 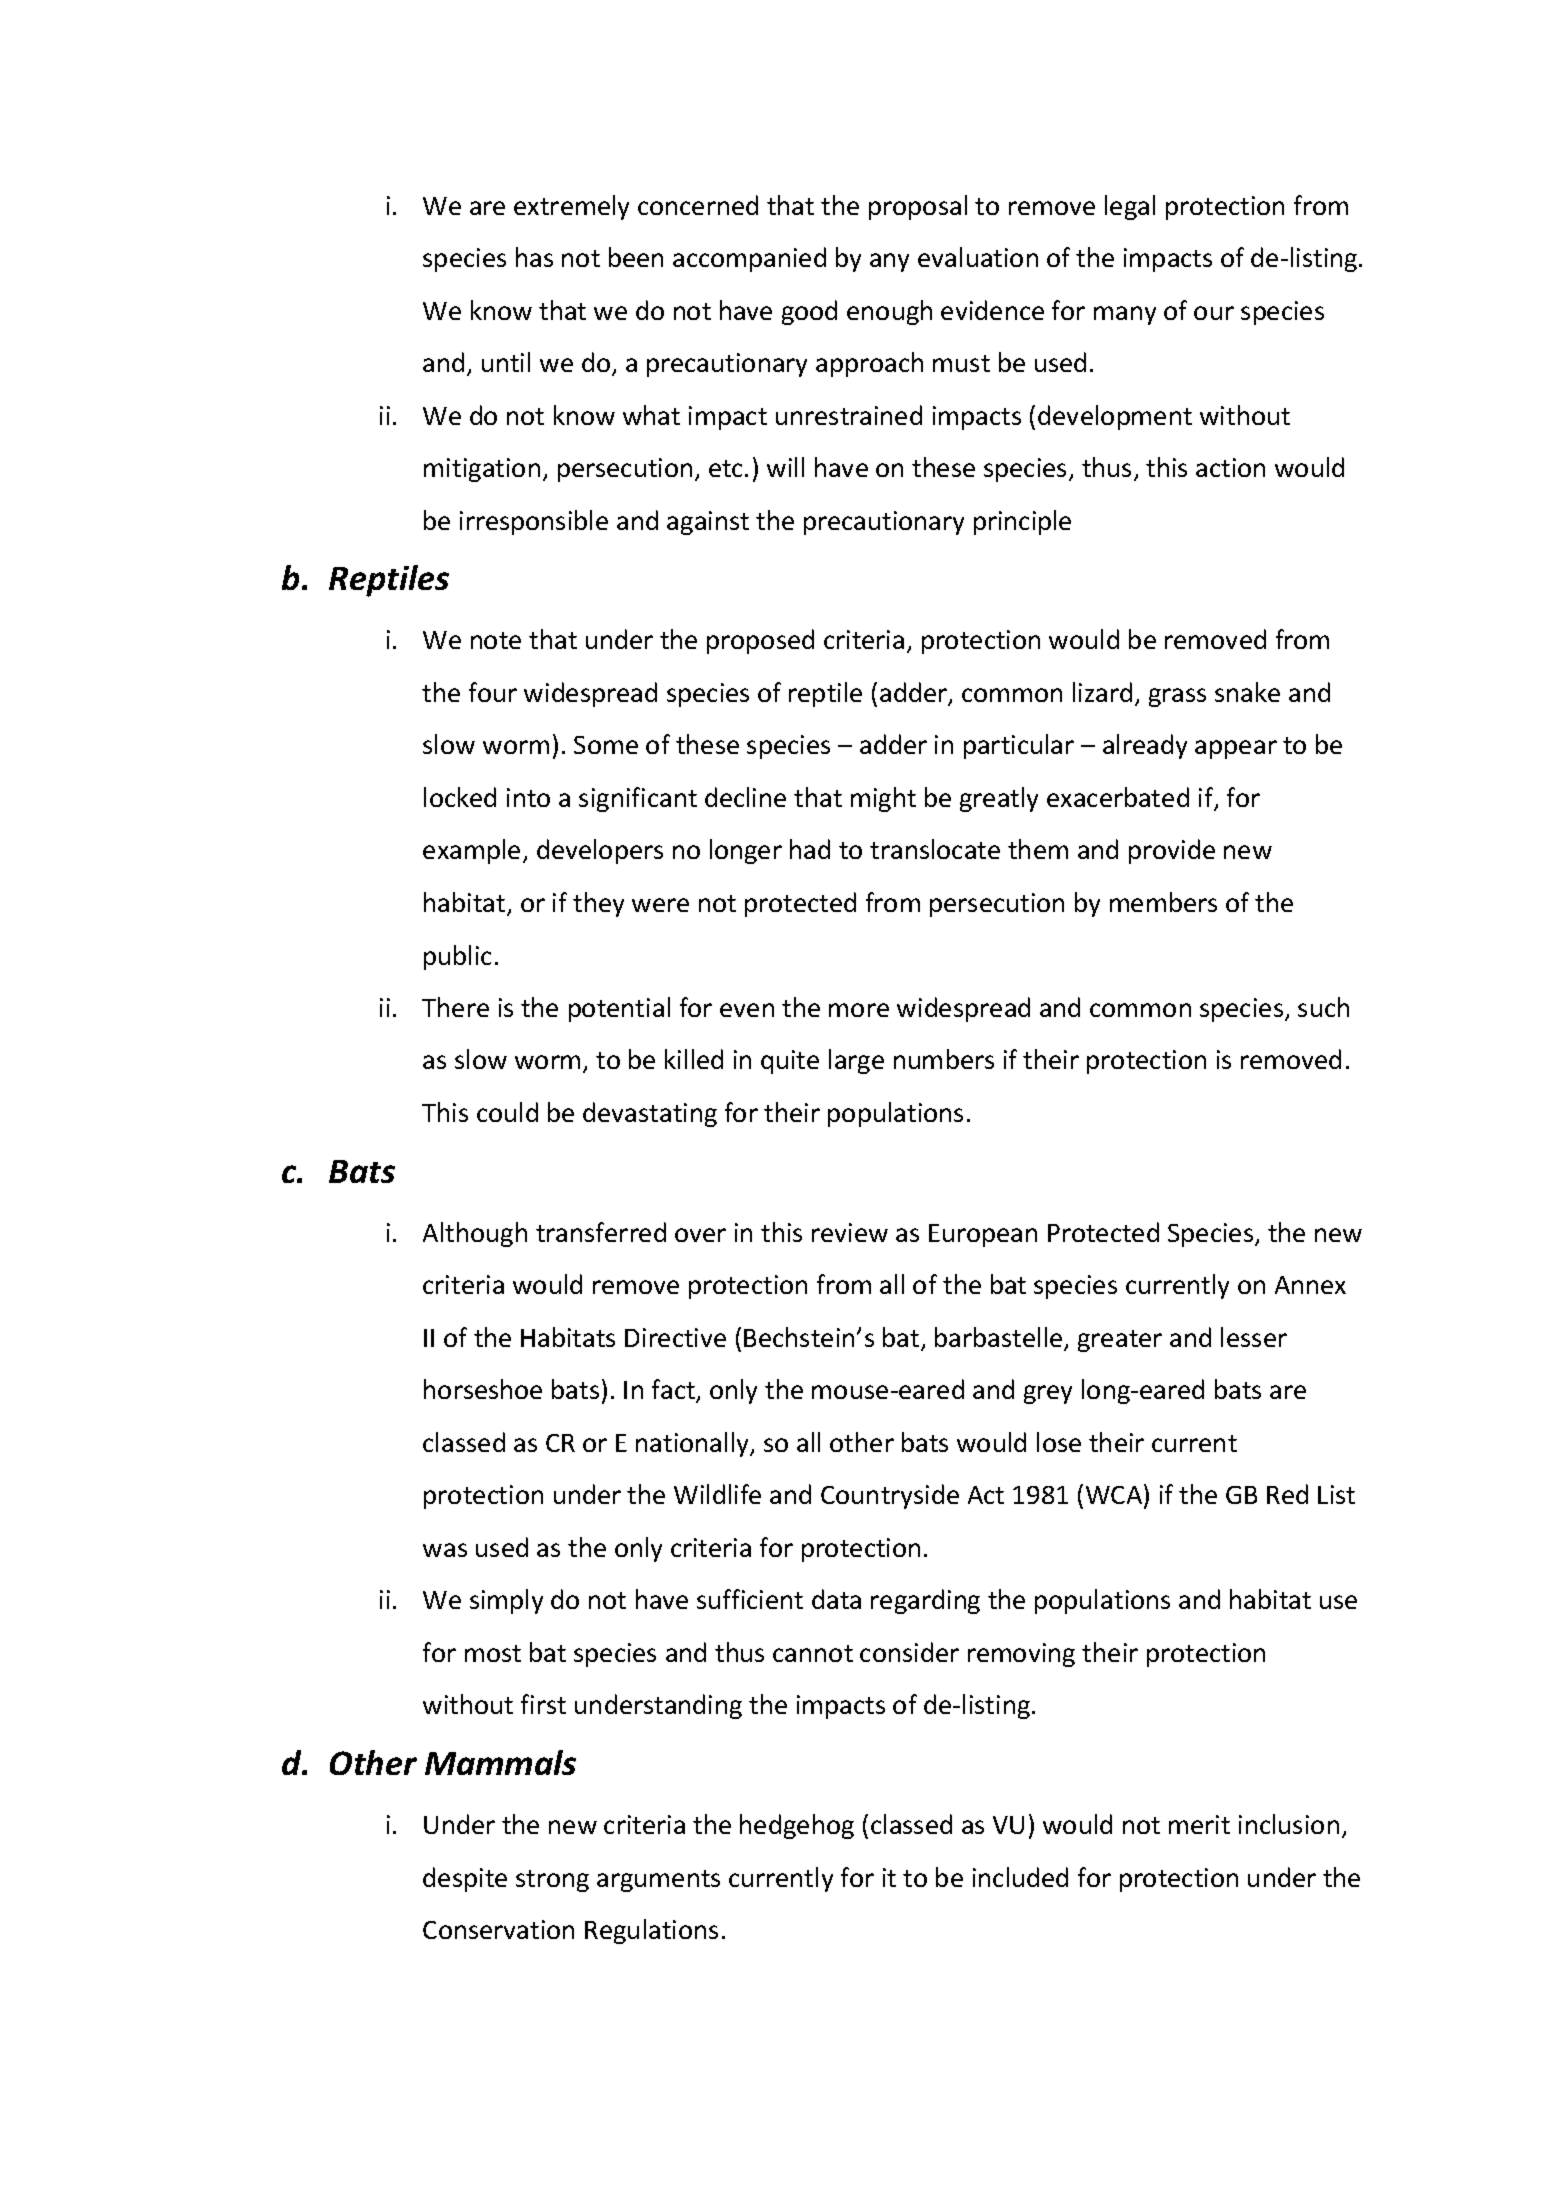 What do you see at coordinates (507, 1112) in the screenshot?
I see `could` at bounding box center [507, 1112].
